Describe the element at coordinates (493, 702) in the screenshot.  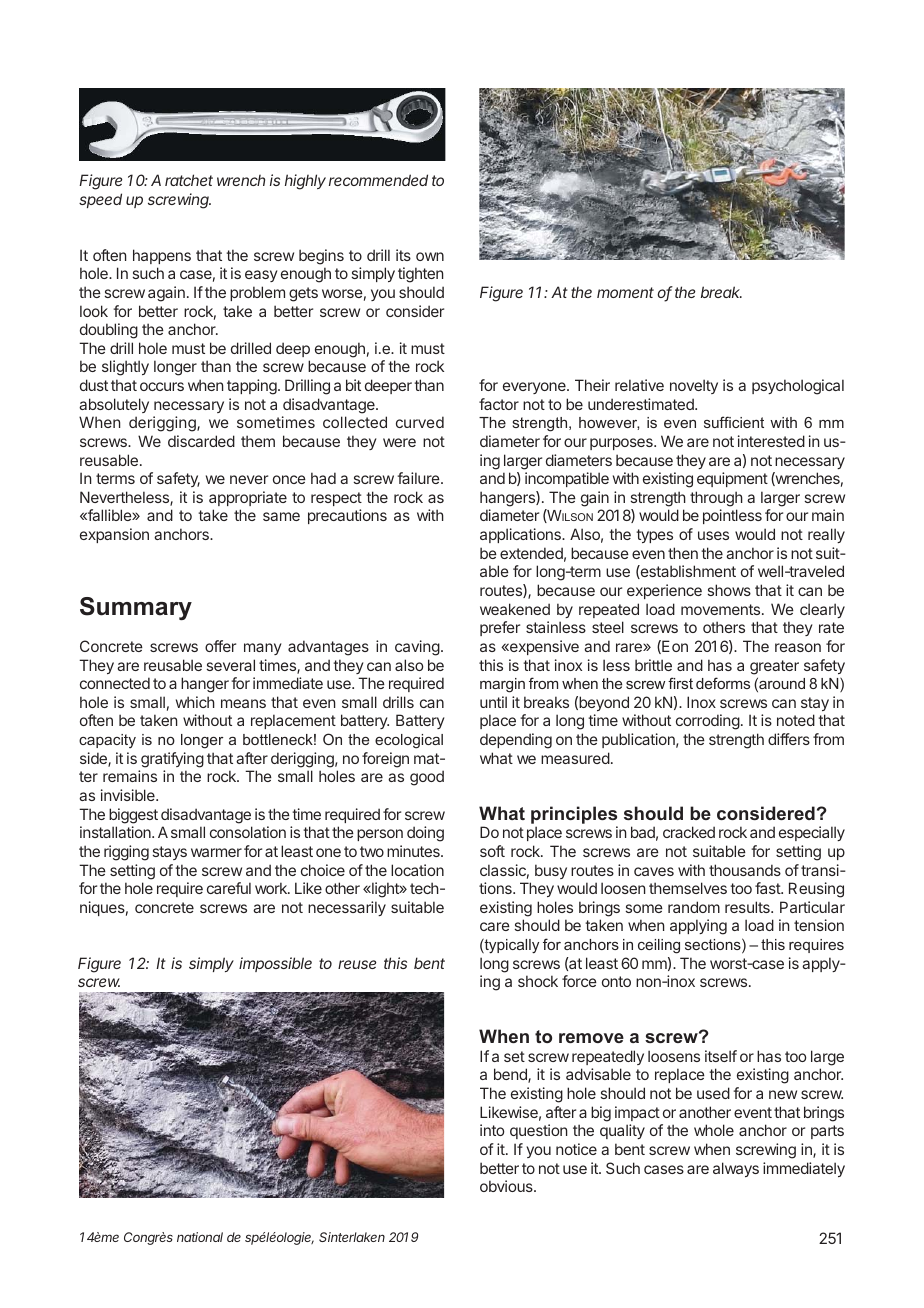
I see `until` at that location.
